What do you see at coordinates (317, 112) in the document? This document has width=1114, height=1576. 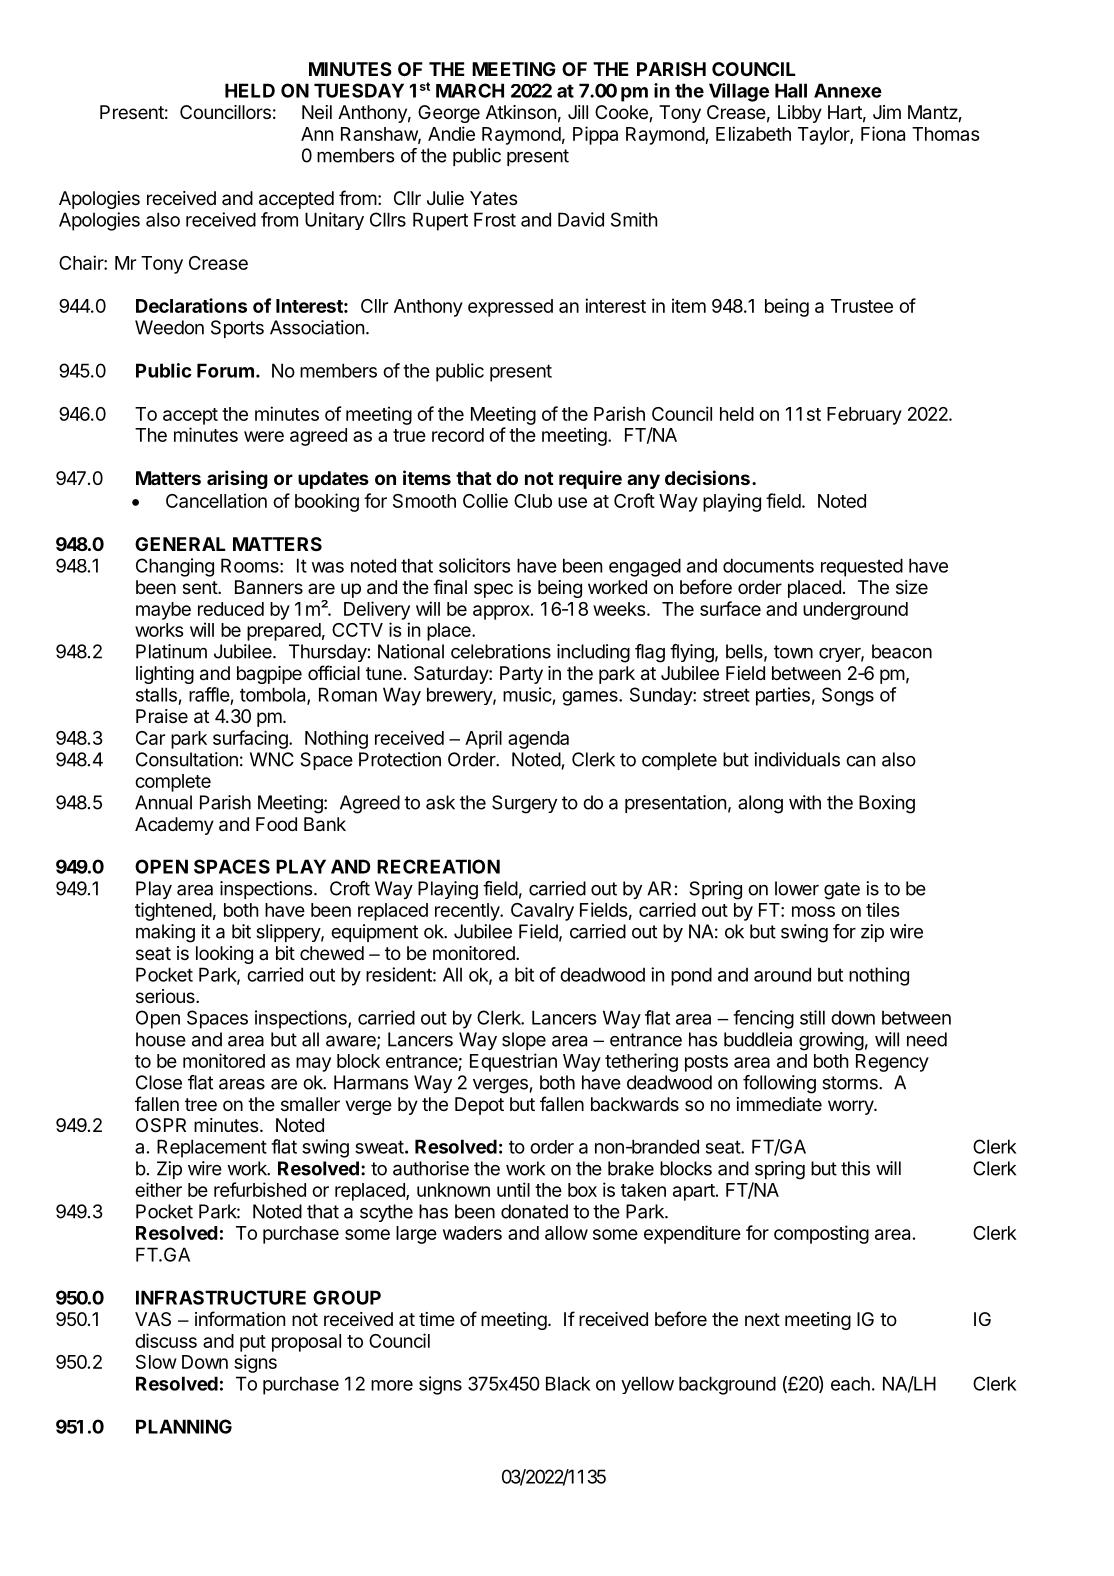 I see `Neil` at bounding box center [317, 112].
